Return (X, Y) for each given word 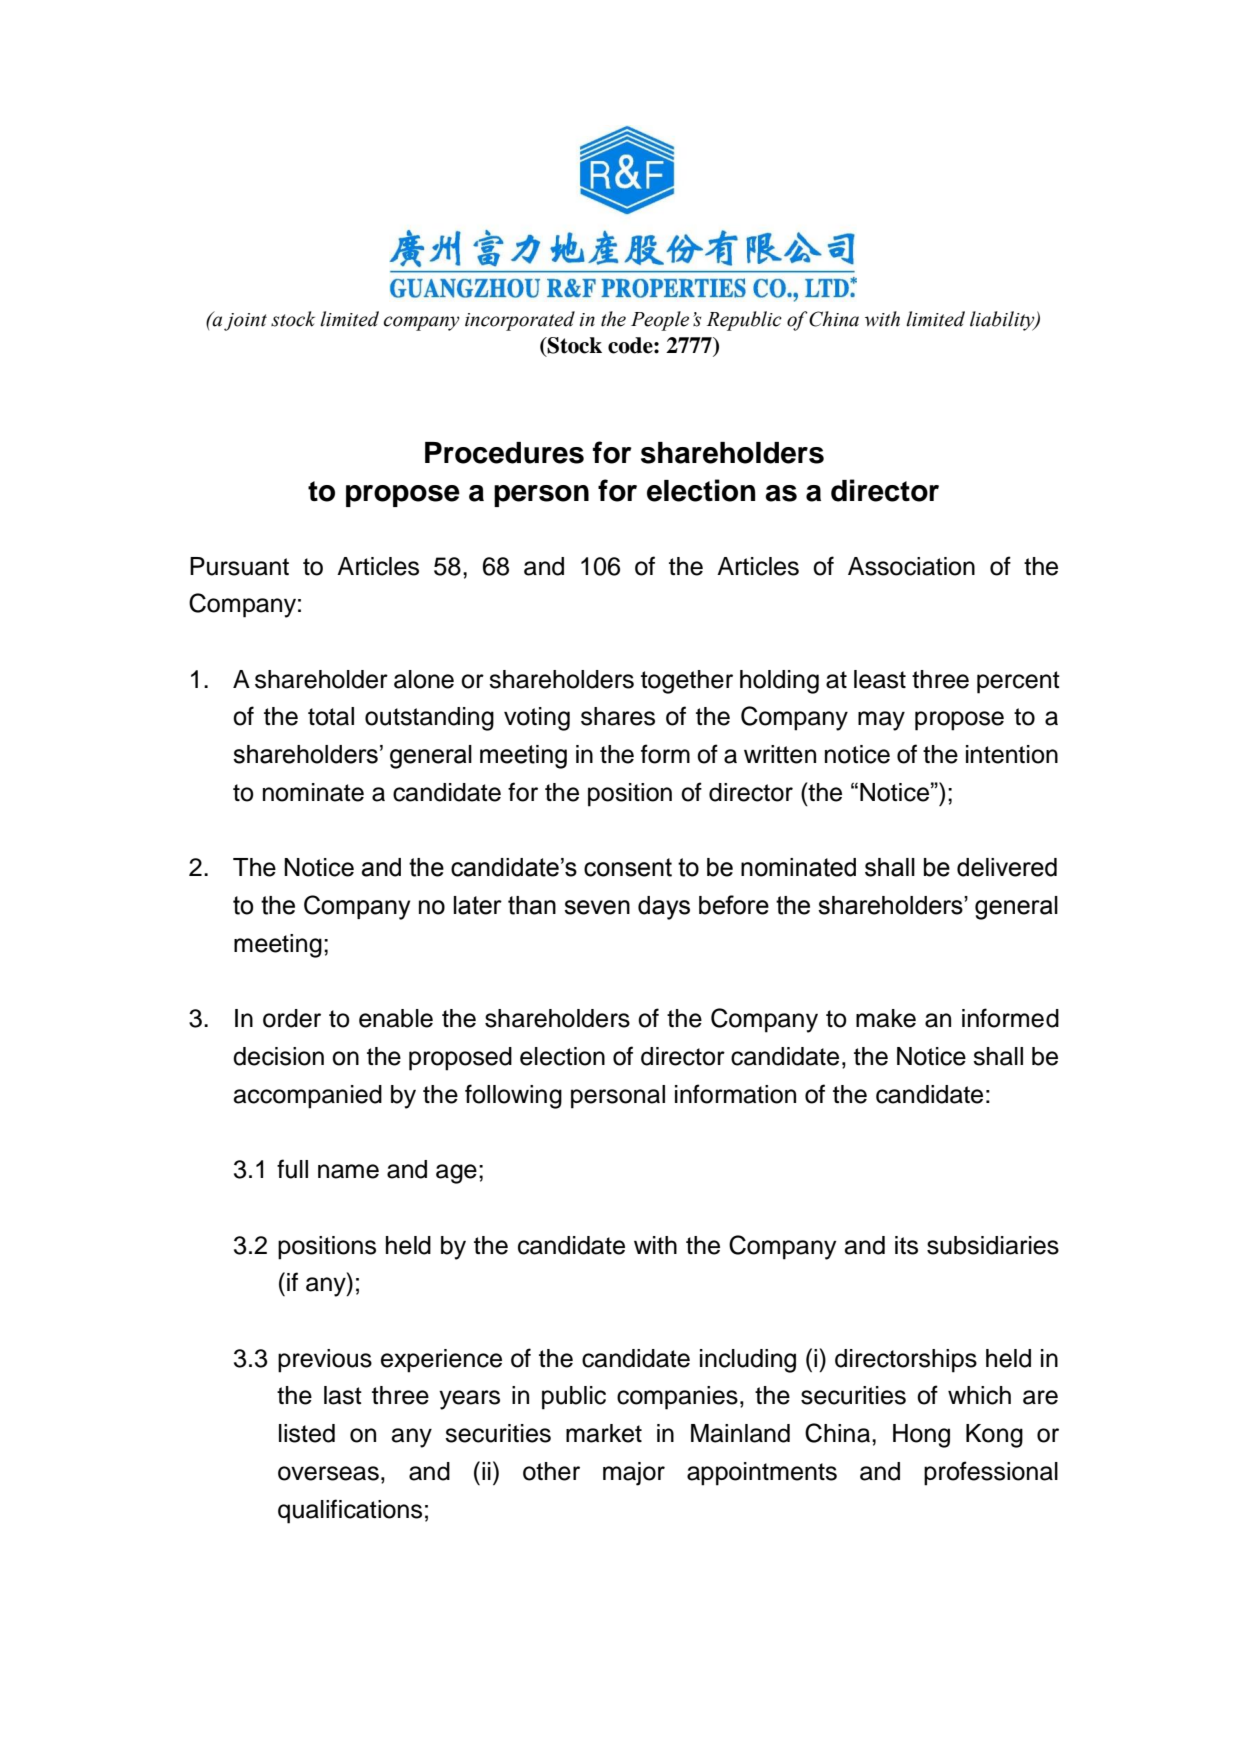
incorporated (520, 321)
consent (628, 867)
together (687, 682)
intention (1012, 754)
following (513, 1096)
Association (911, 566)
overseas (328, 1473)
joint (245, 322)
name (348, 1171)
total (331, 716)
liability (1003, 321)
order (292, 1018)
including (748, 1361)
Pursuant (239, 566)
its (906, 1245)
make (886, 1018)
